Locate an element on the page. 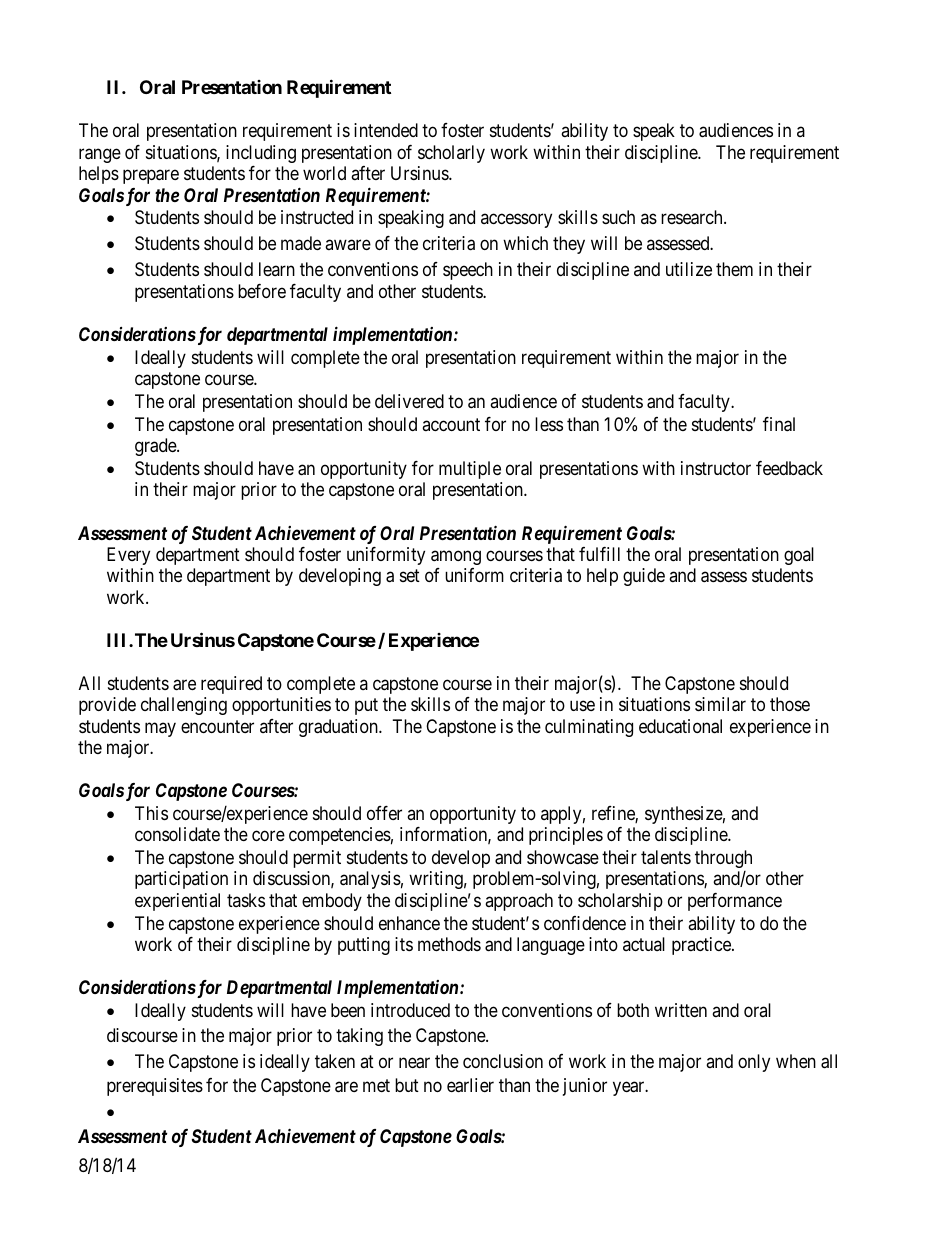  guide is located at coordinates (644, 577).
